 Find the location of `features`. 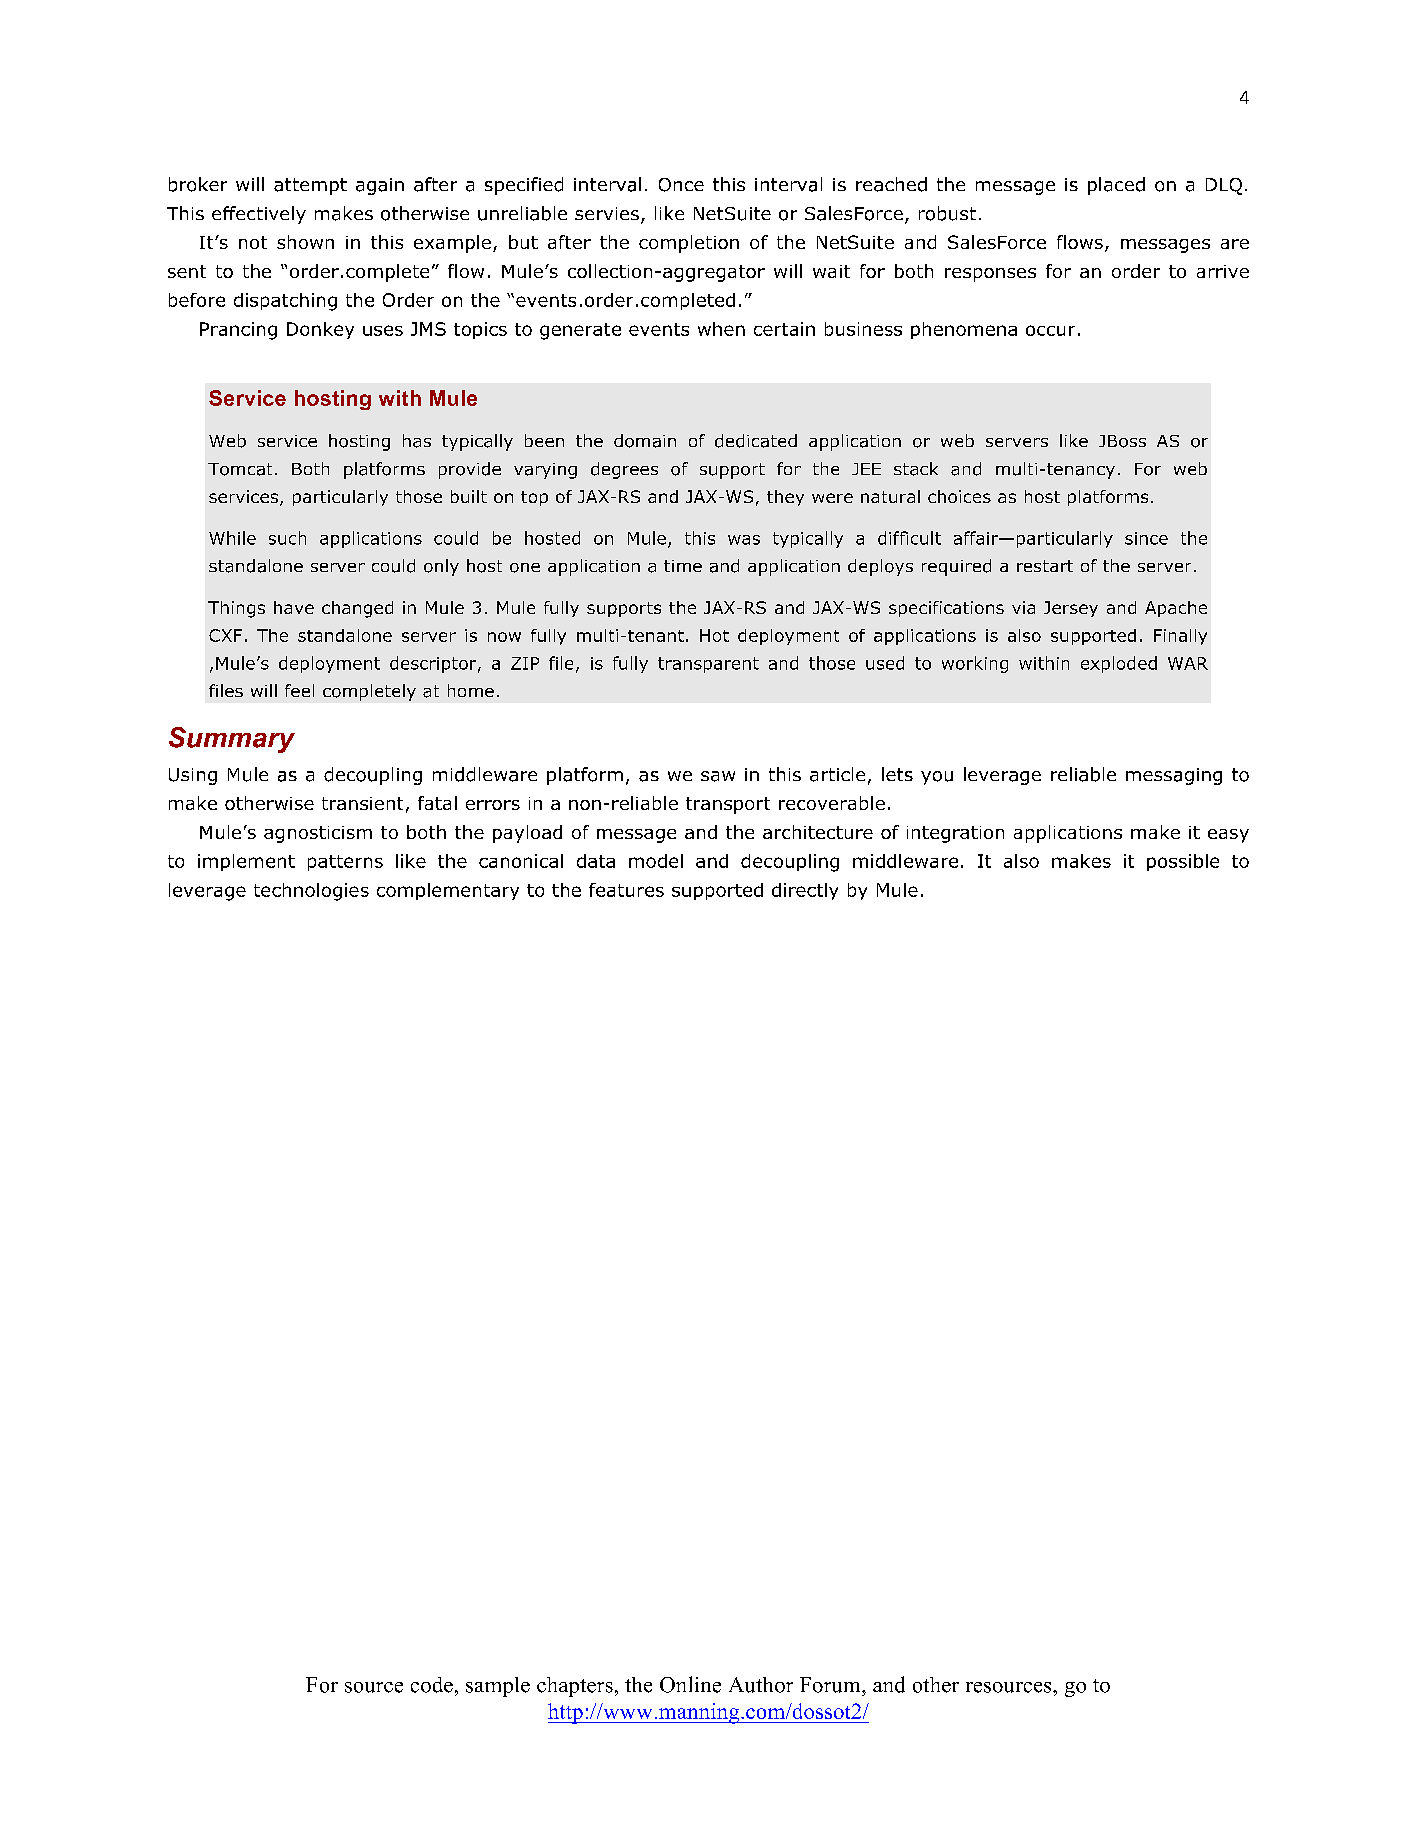

features is located at coordinates (626, 890).
